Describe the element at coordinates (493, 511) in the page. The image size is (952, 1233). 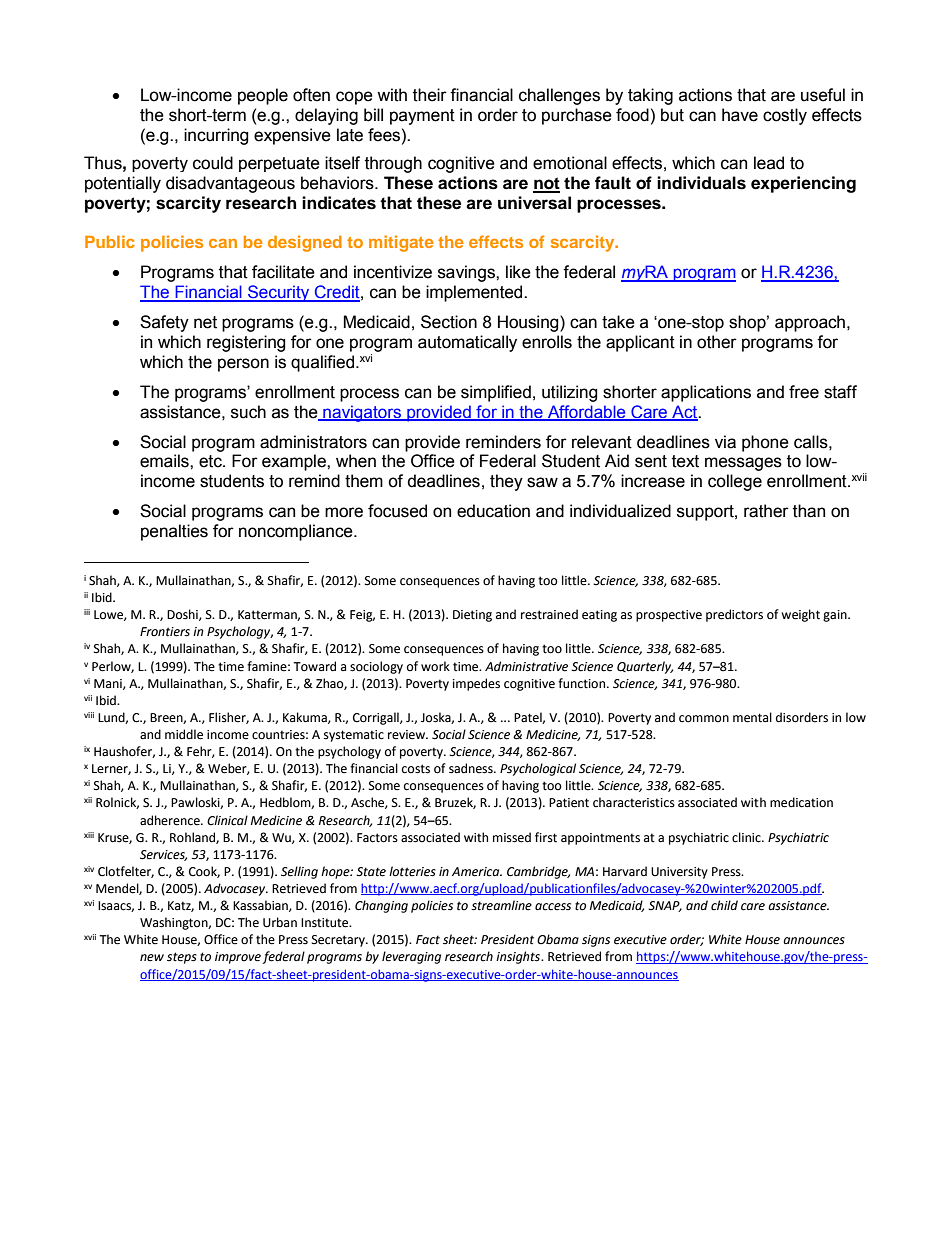
I see `education` at that location.
